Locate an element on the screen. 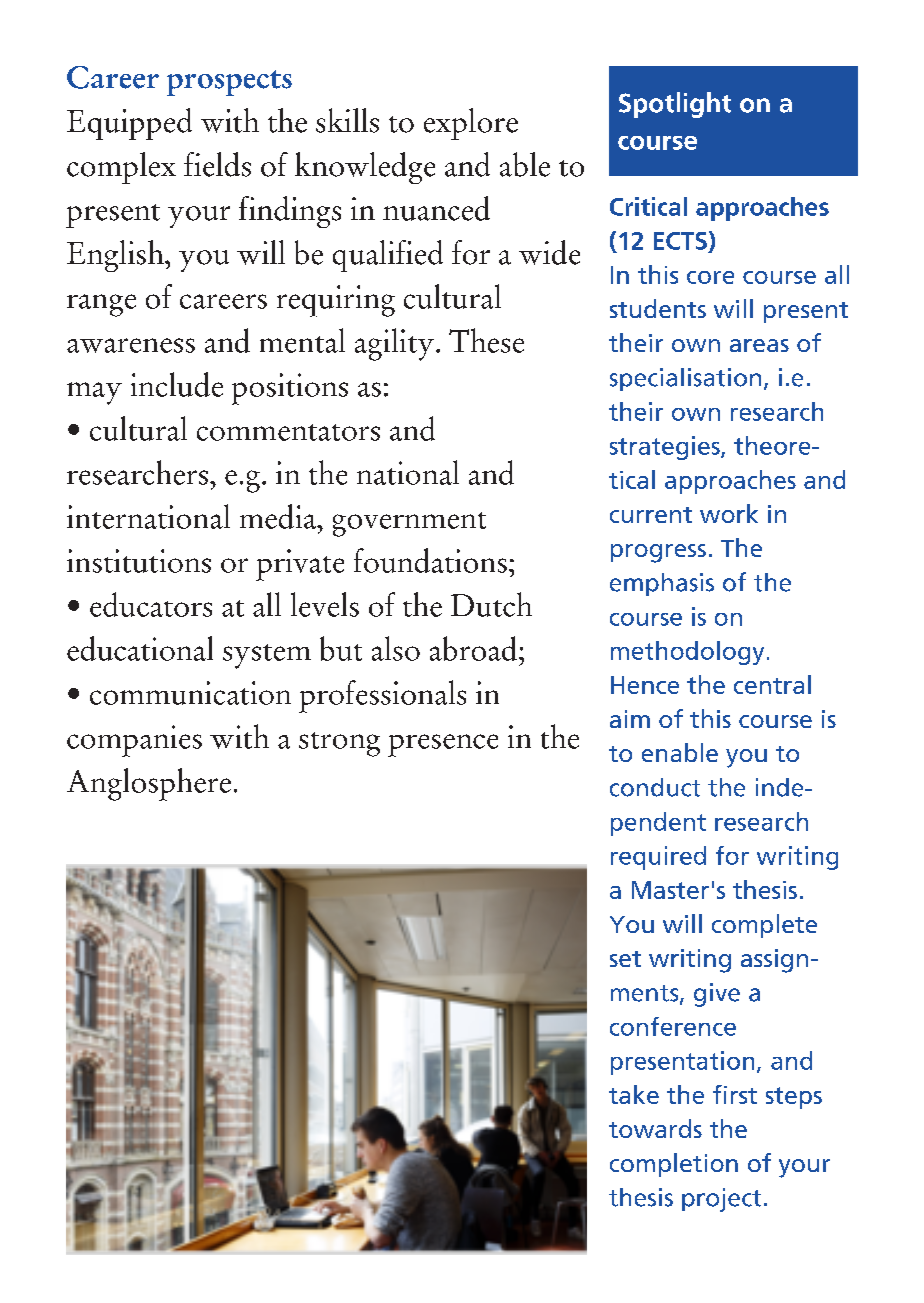 Image resolution: width=924 pixels, height=1303 pixels. take is located at coordinates (634, 1094).
